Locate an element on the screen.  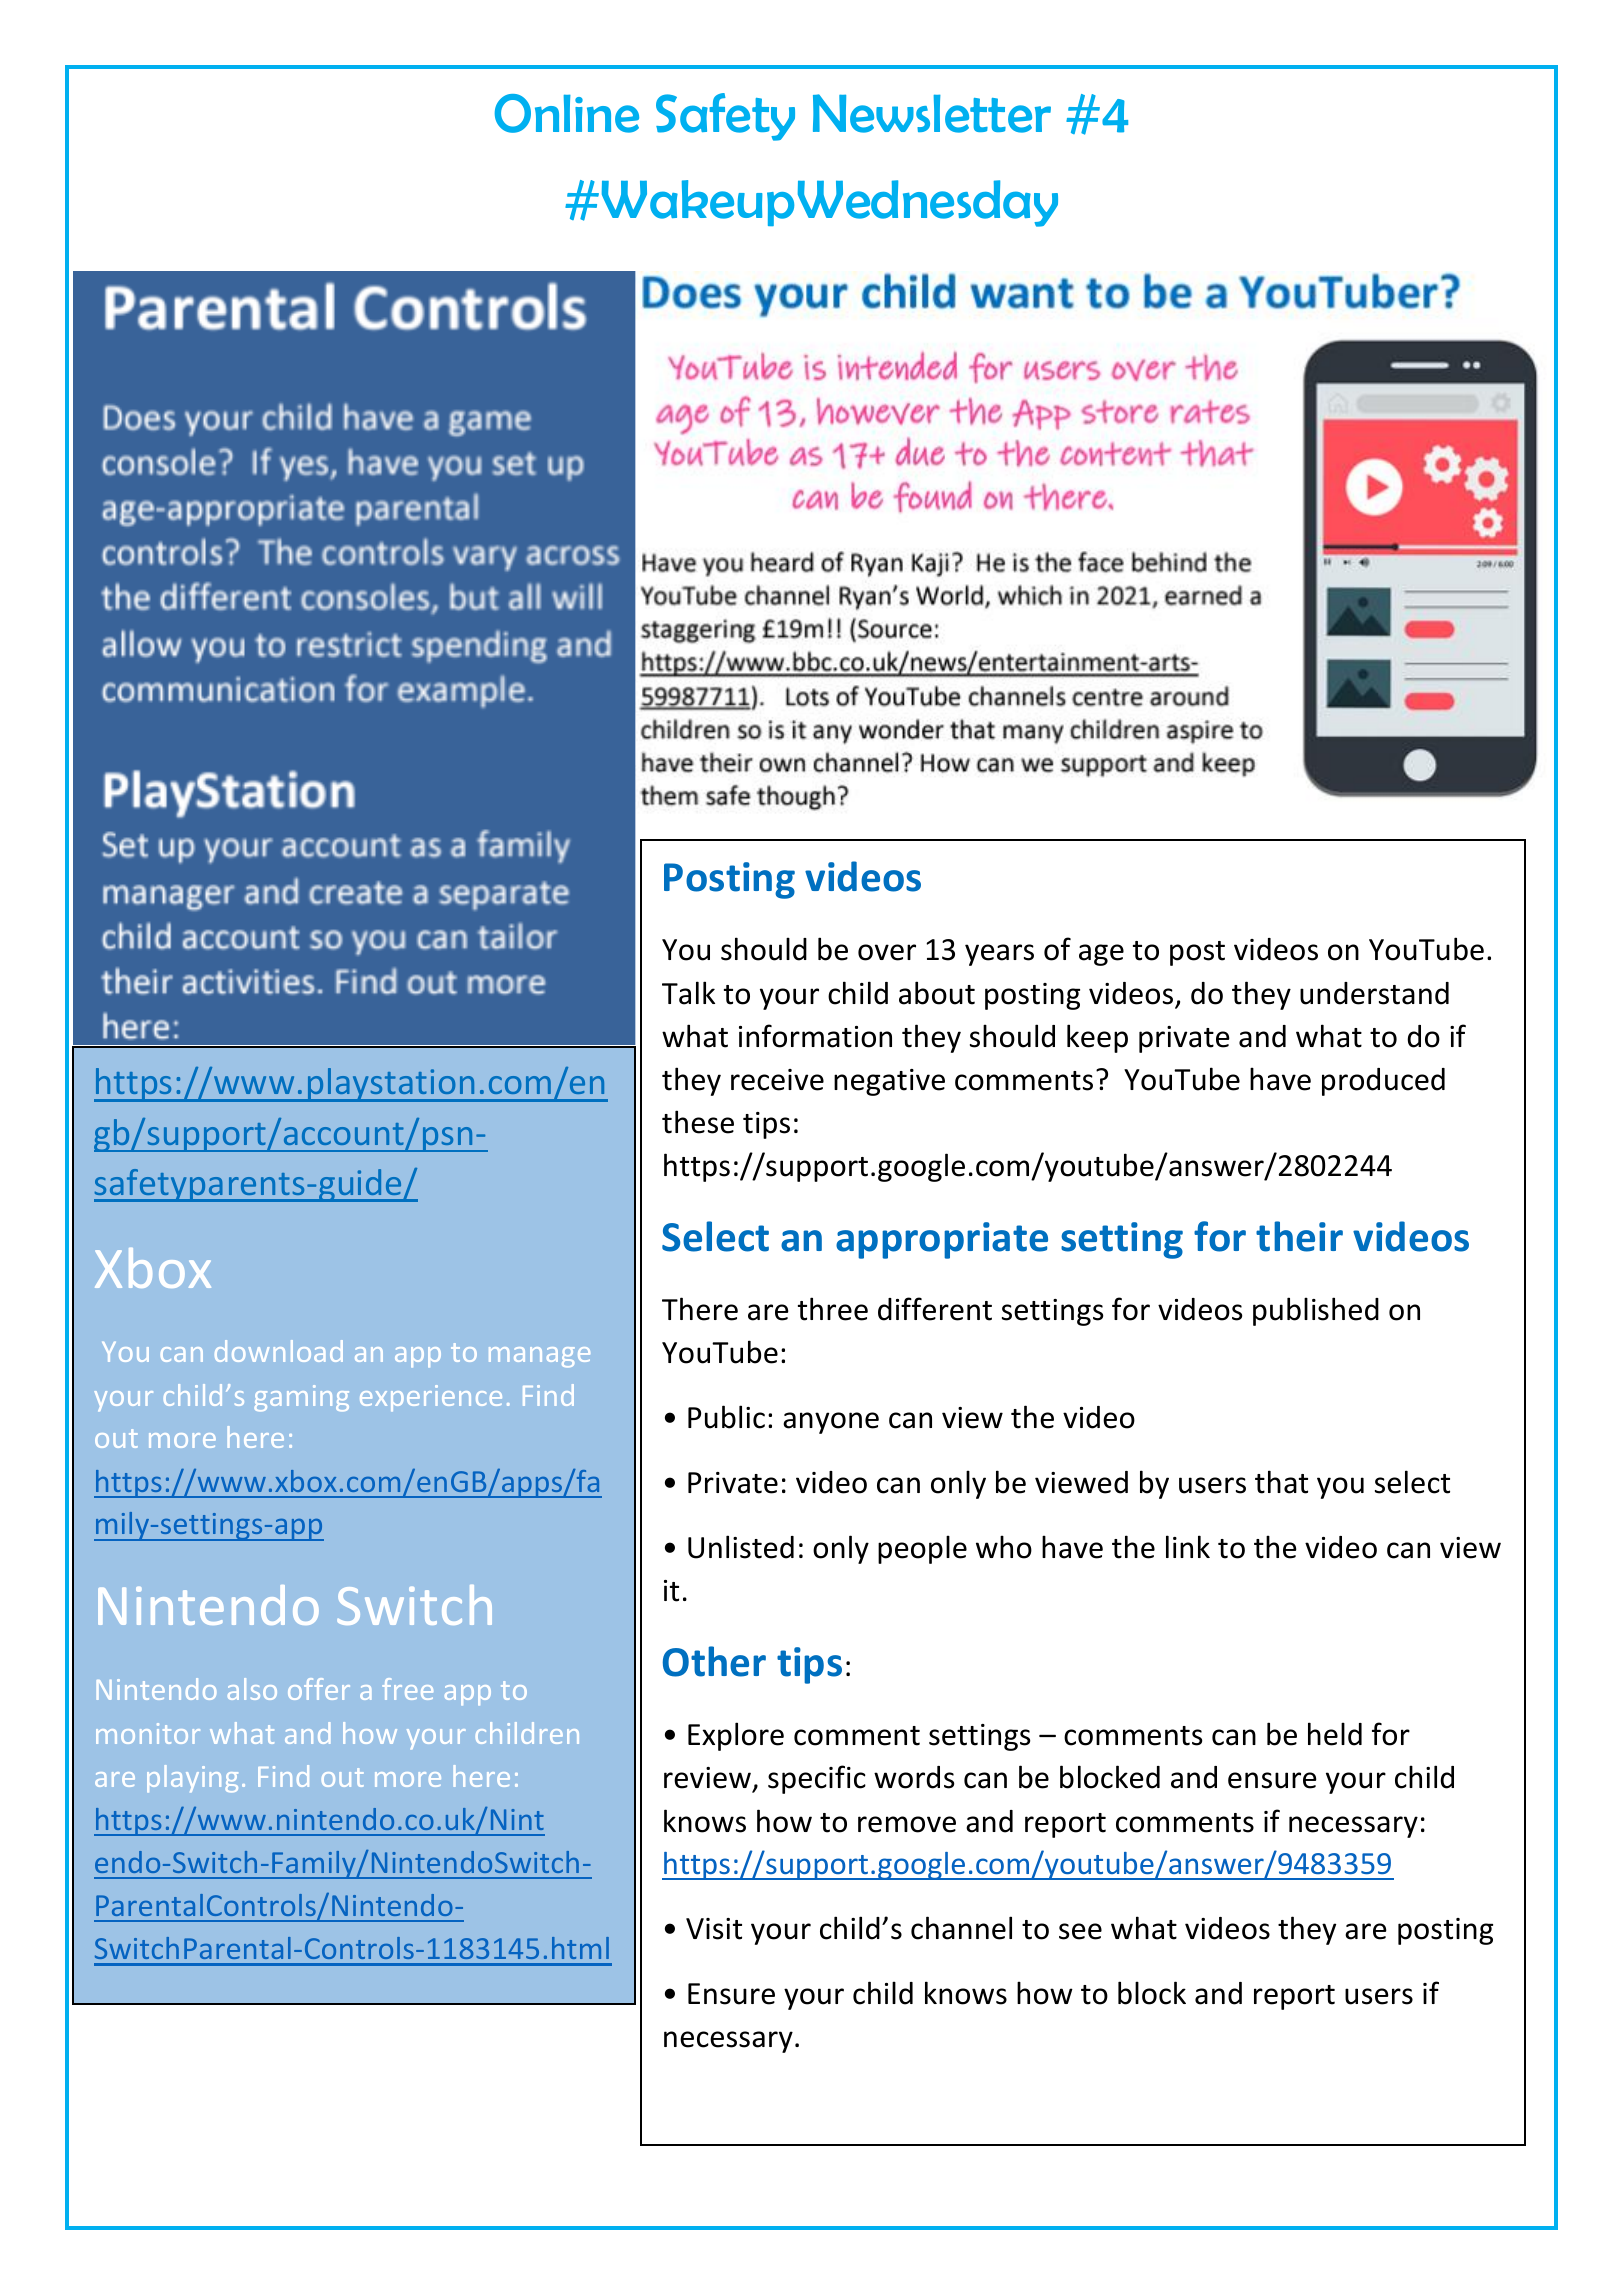
Talk is located at coordinates (688, 993).
